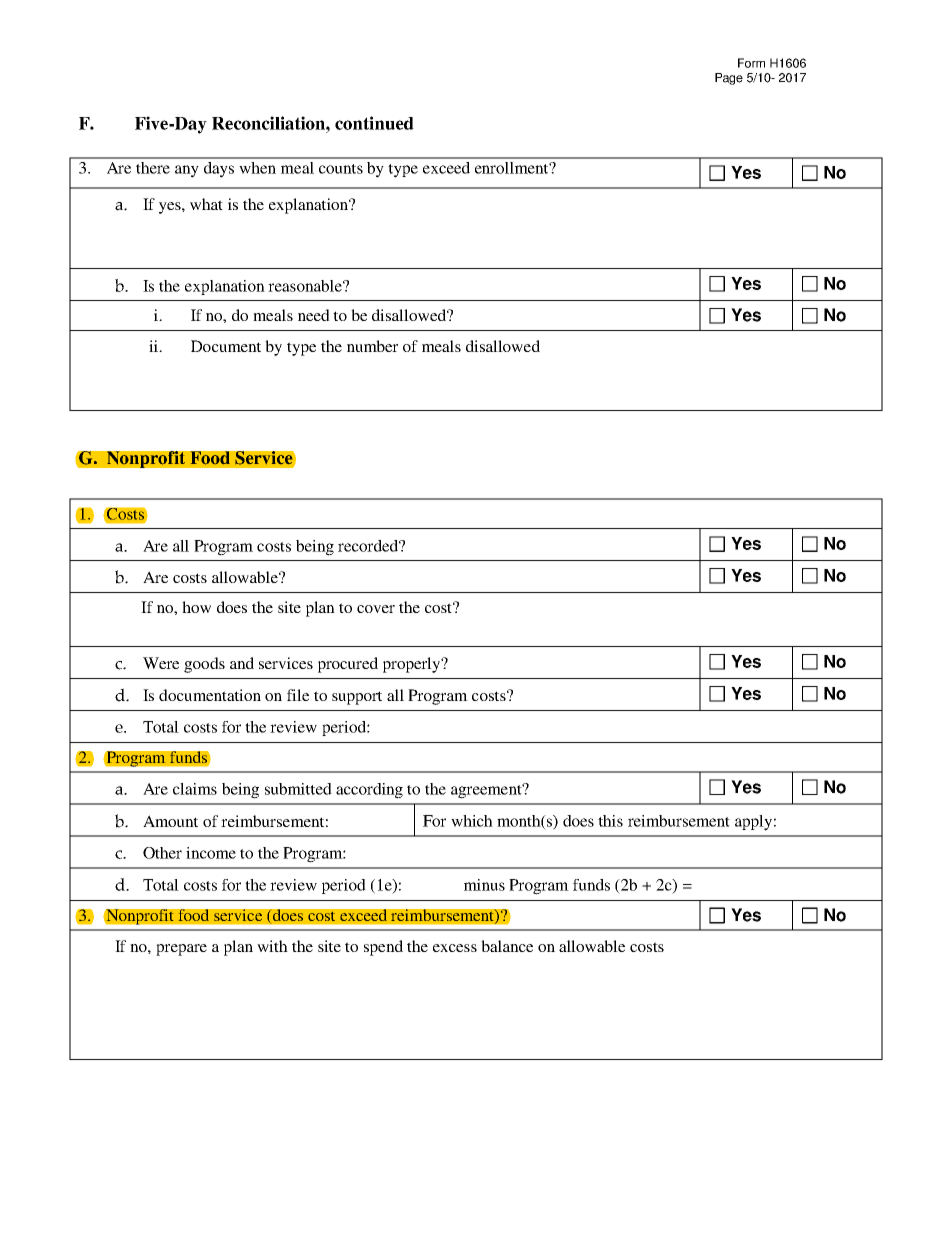  Describe the element at coordinates (413, 665) in the image. I see `properly` at that location.
